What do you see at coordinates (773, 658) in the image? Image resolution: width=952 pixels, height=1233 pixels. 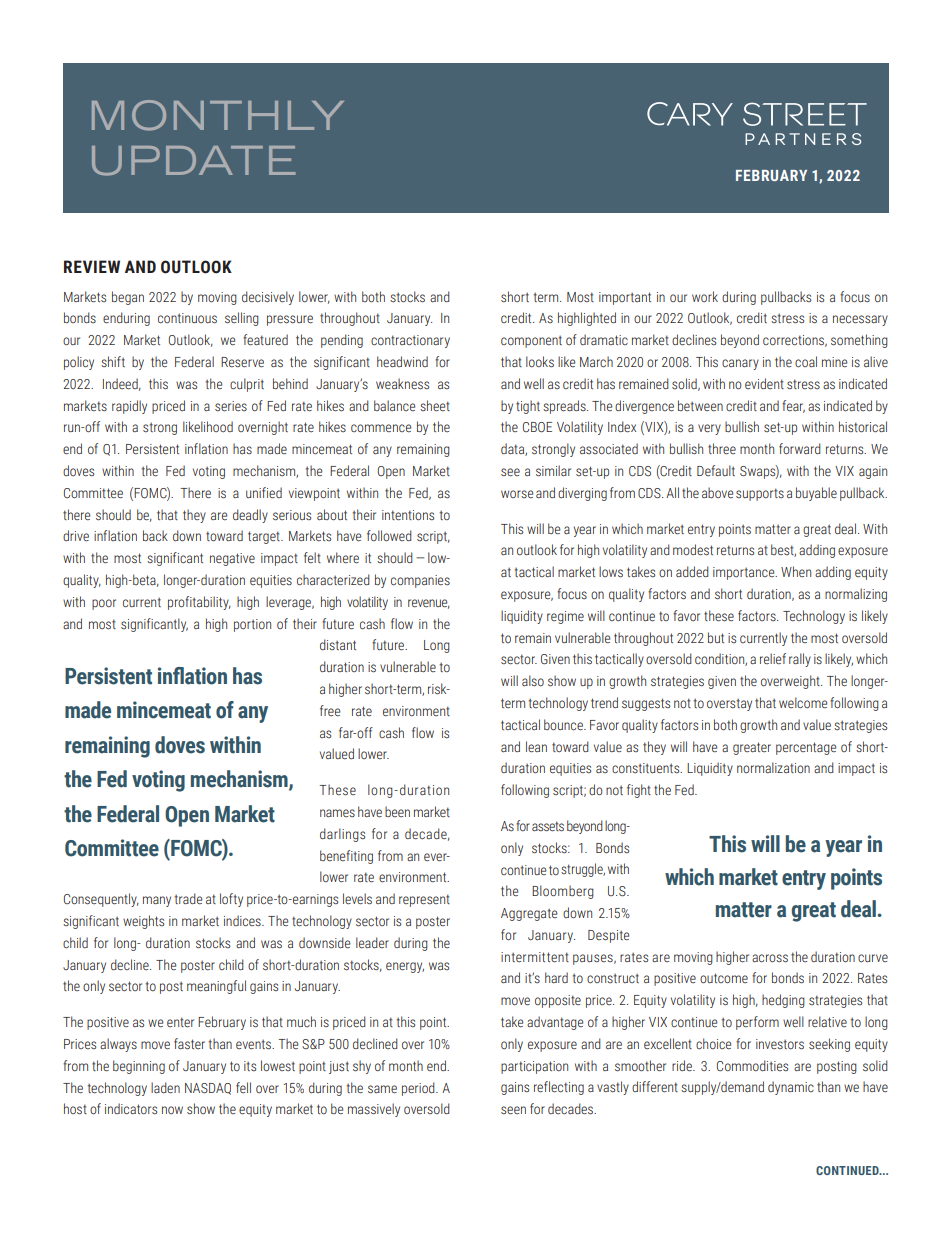 I see `relief` at bounding box center [773, 658].
